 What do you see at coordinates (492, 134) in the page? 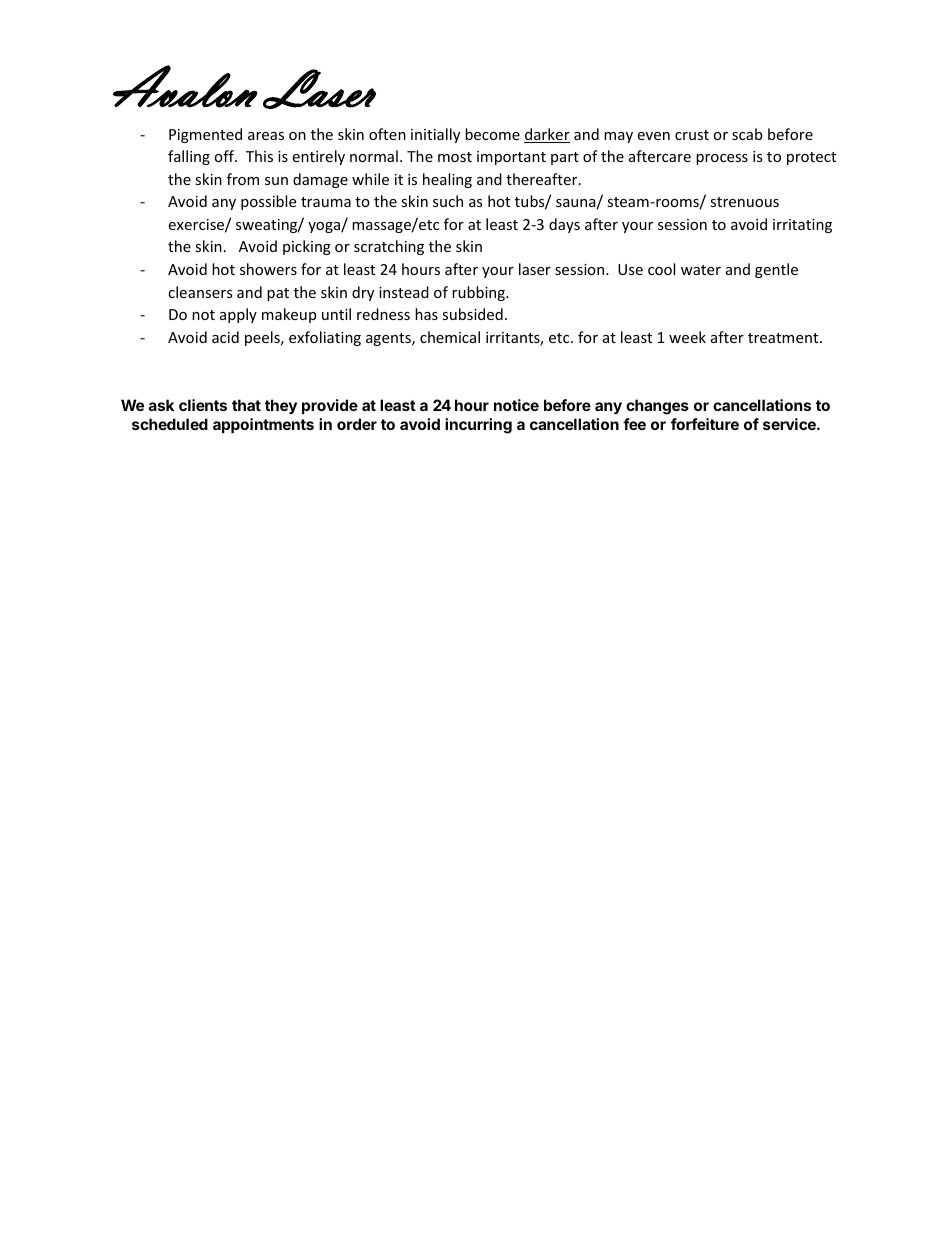
I see `become` at bounding box center [492, 134].
